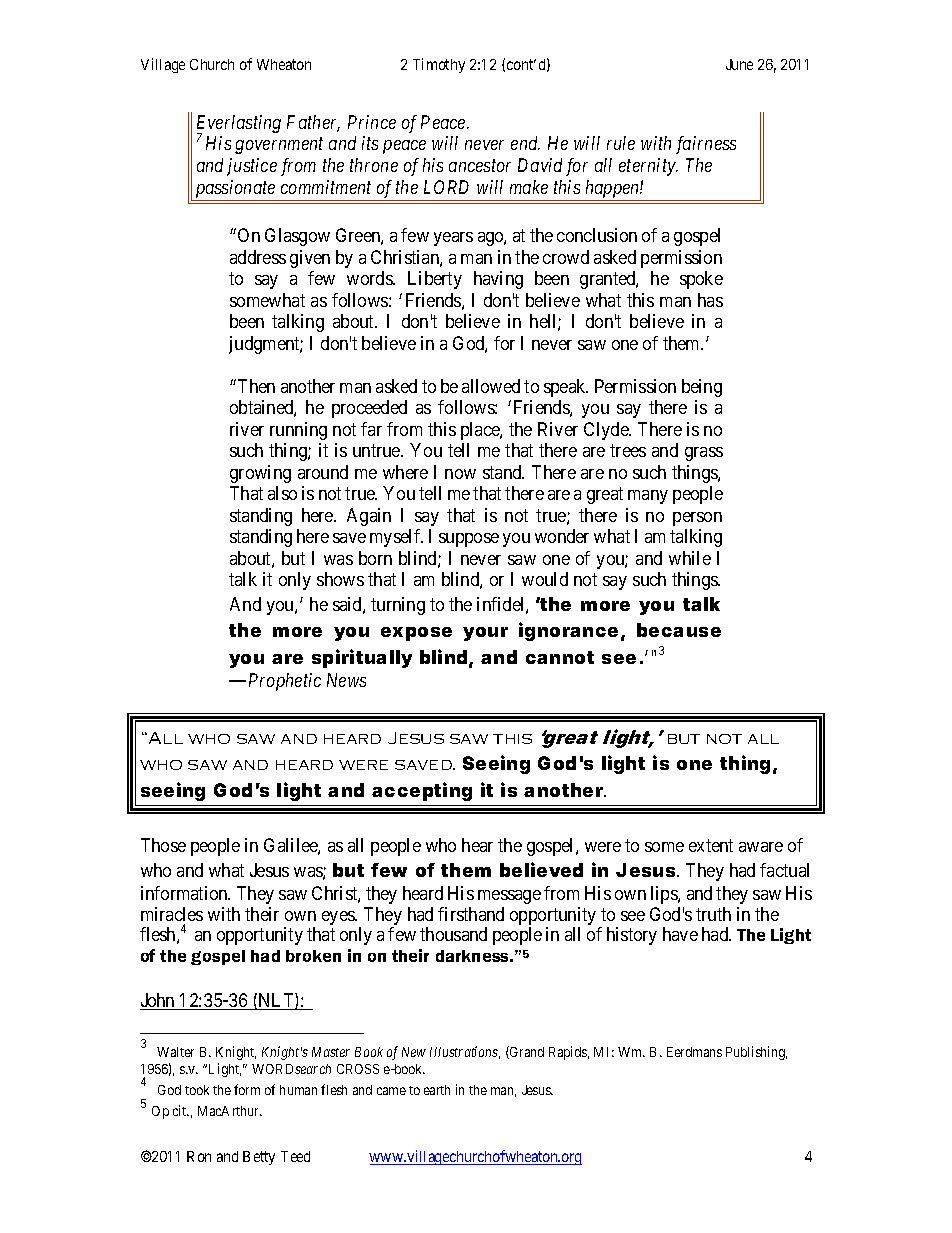 This screenshot has width=952, height=1233. I want to click on your, so click(485, 634).
